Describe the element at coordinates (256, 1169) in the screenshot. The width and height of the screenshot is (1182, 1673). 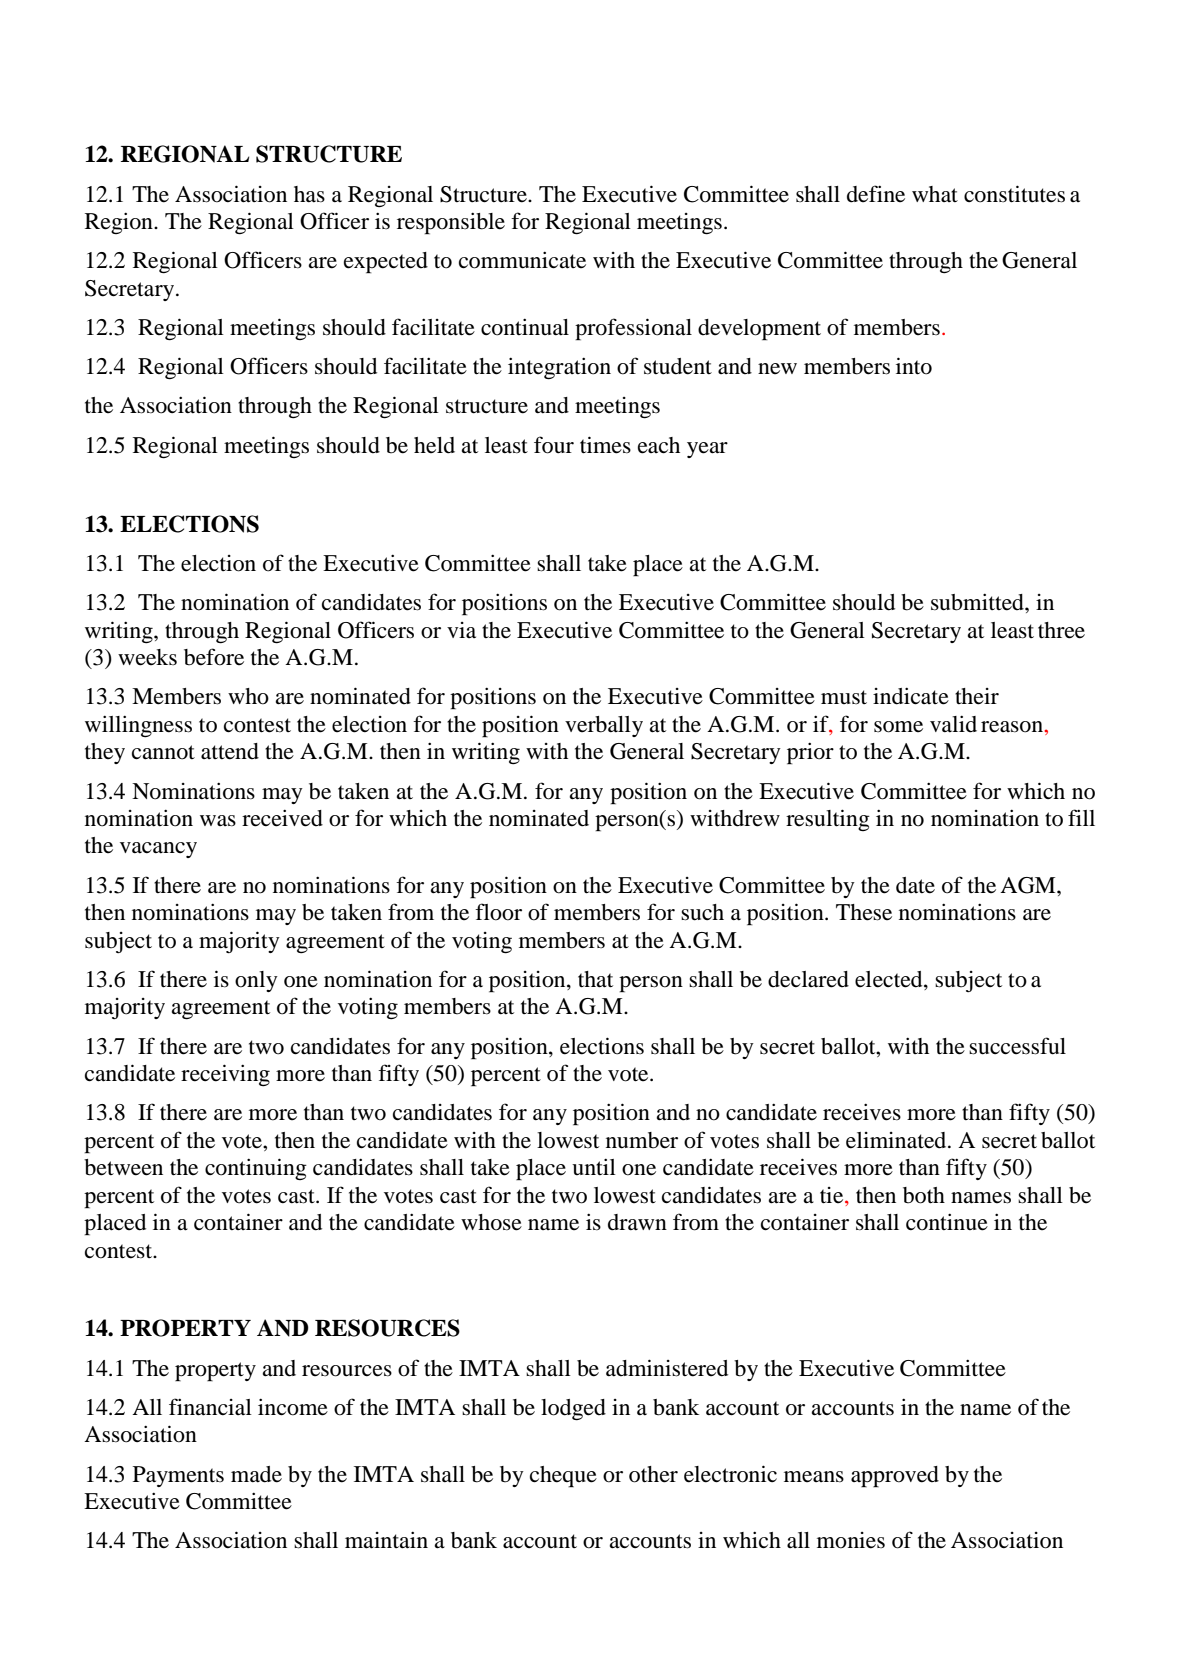
I see `continuing` at that location.
